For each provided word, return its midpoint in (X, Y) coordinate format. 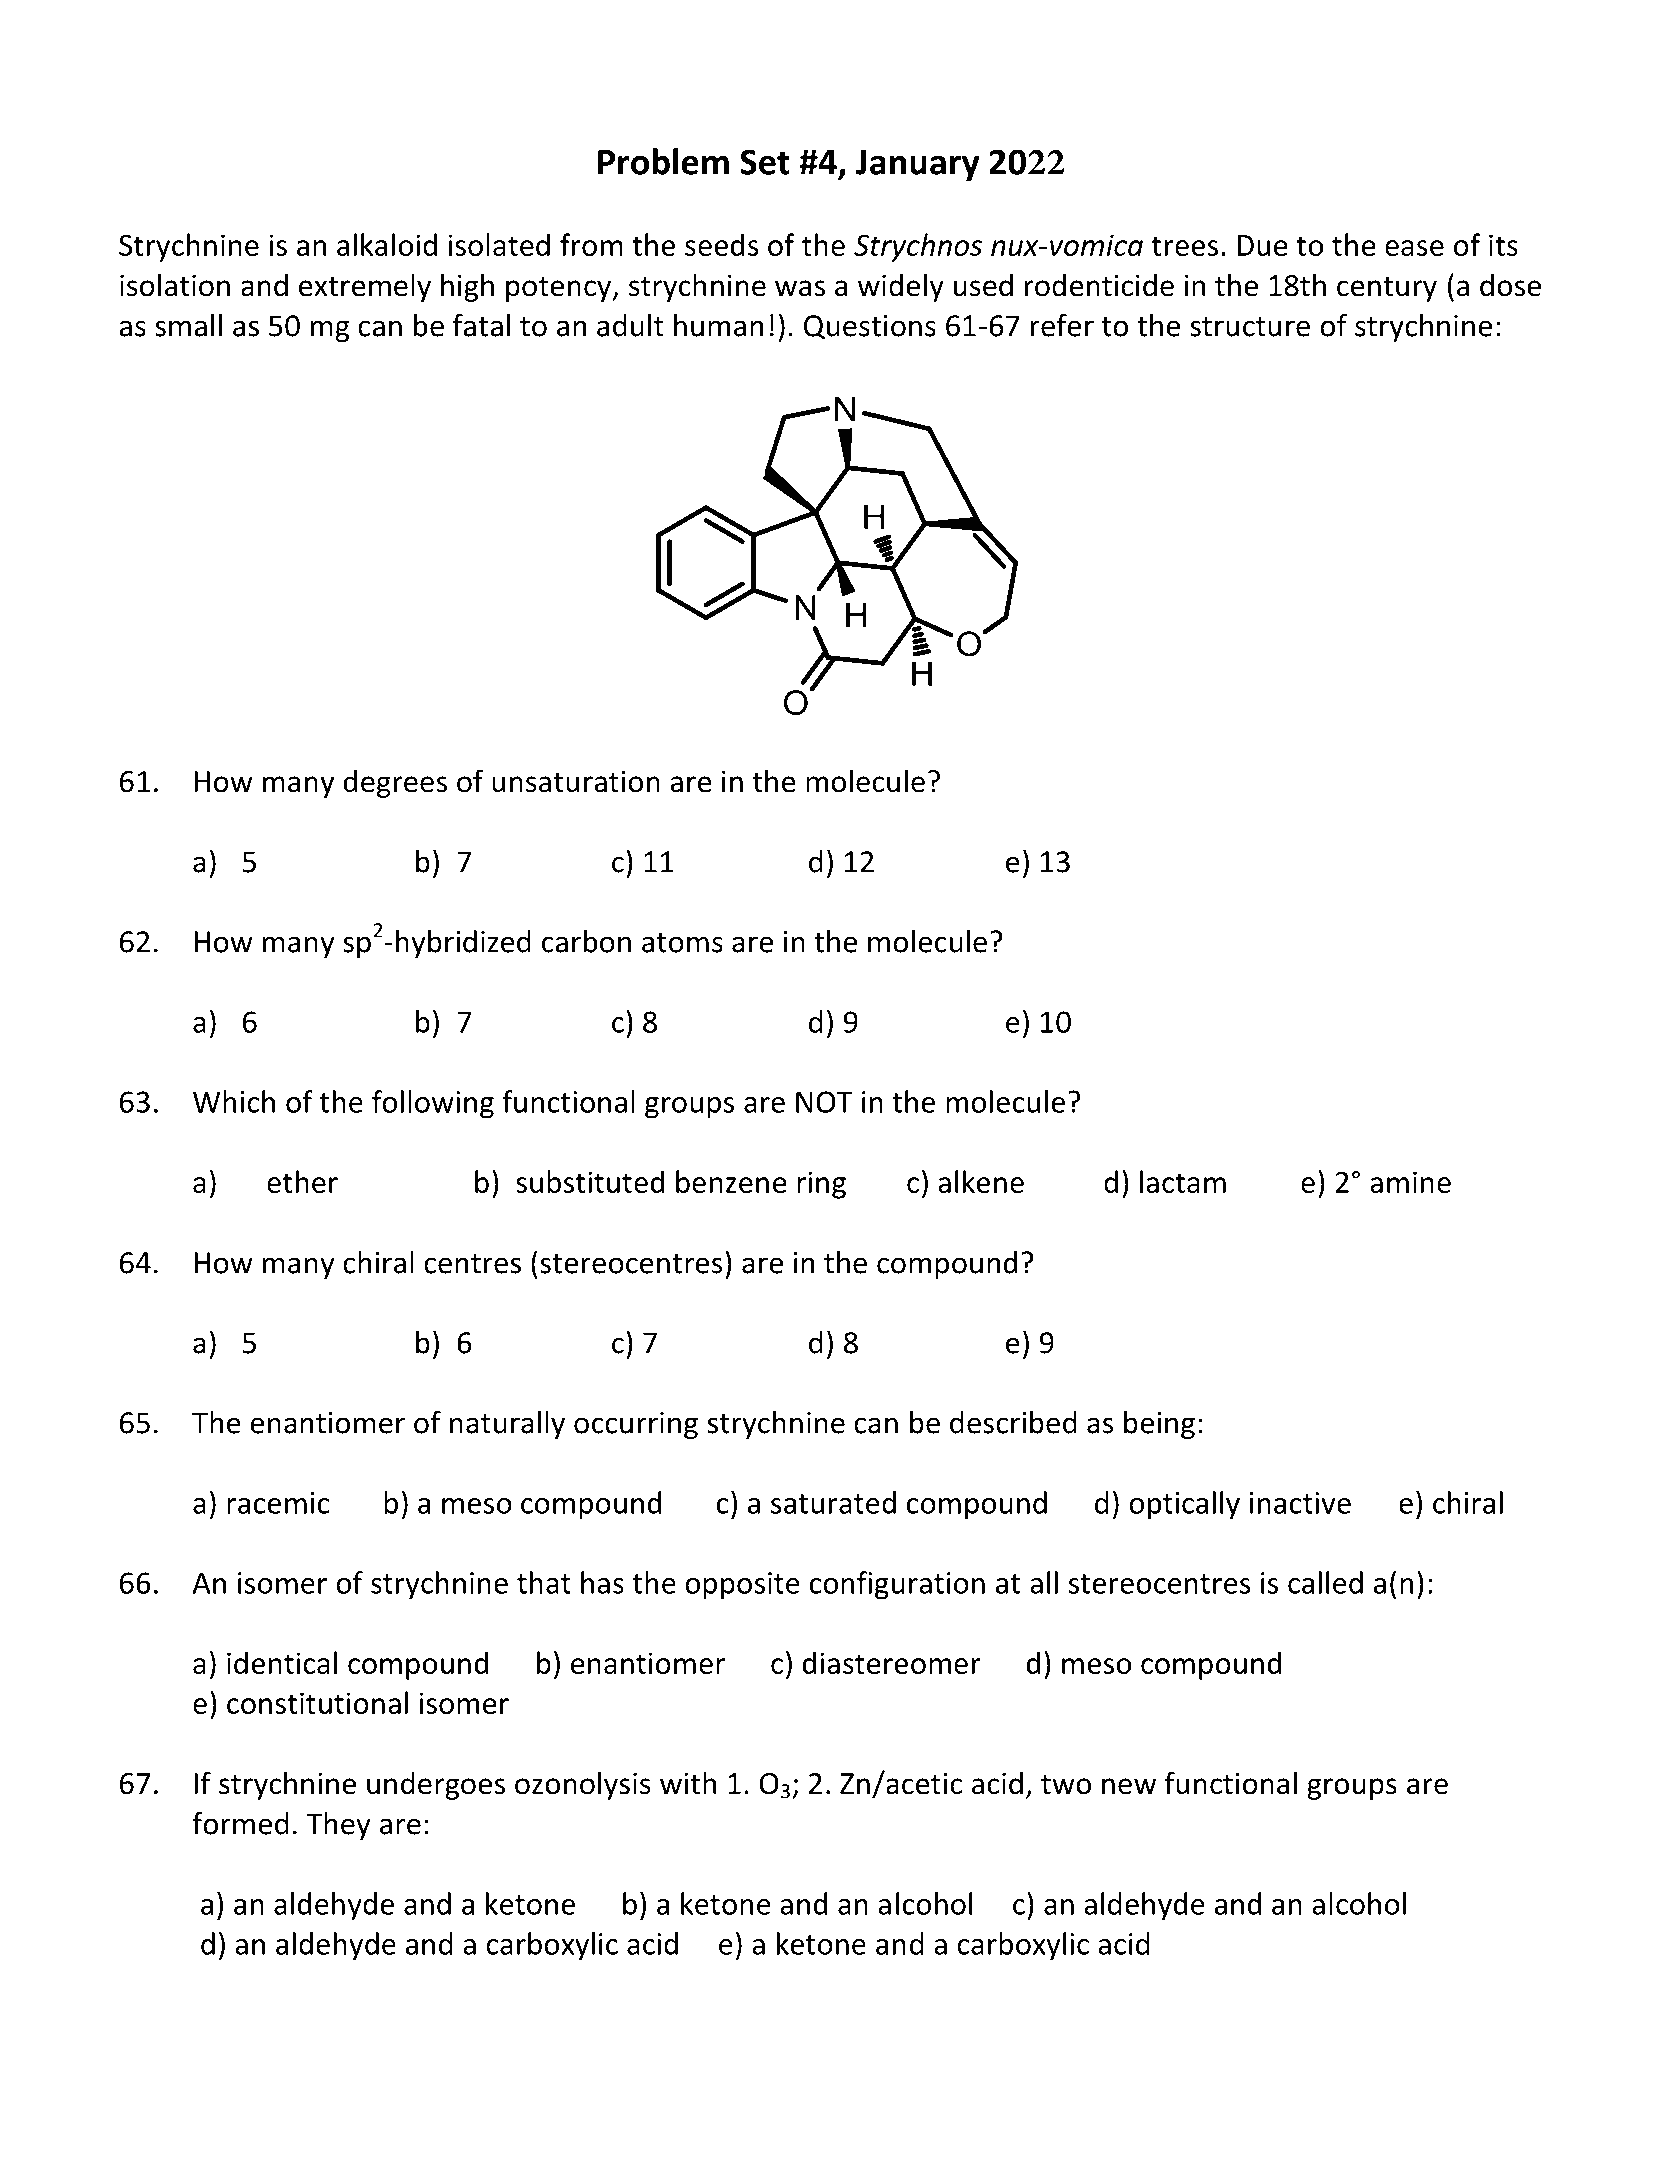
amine (1410, 1182)
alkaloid (387, 244)
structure (1250, 327)
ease (1414, 248)
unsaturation (576, 781)
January (918, 165)
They (338, 1826)
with (688, 1783)
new (1129, 1786)
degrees (395, 783)
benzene (731, 1181)
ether (302, 1181)
